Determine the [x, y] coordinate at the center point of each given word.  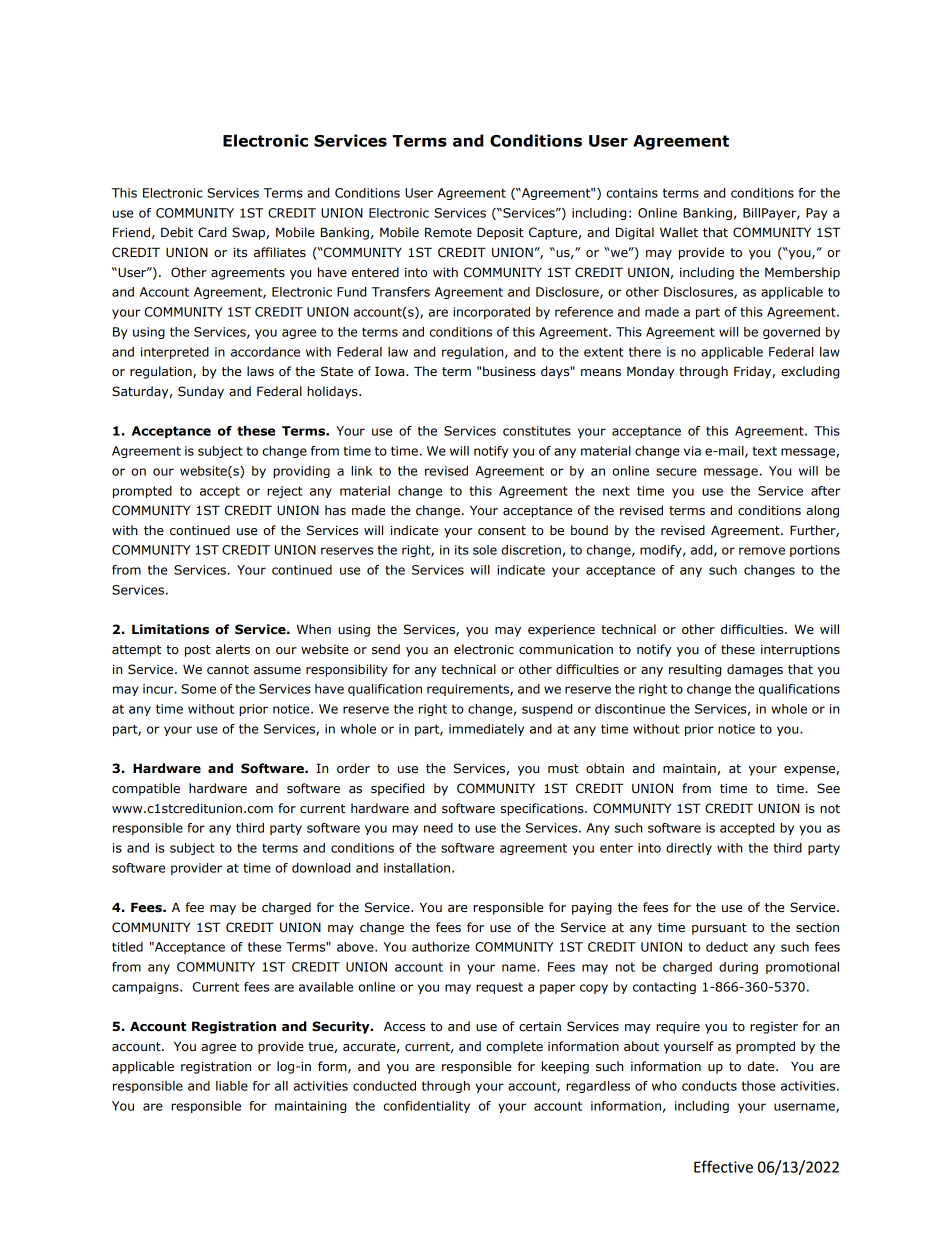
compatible [146, 789]
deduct [727, 947]
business [509, 371]
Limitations [170, 629]
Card [212, 232]
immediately [486, 730]
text [764, 451]
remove [762, 551]
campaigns [146, 988]
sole [485, 550]
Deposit [500, 233]
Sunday [201, 392]
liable [232, 1086]
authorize [441, 947]
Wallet [679, 232]
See [828, 788]
